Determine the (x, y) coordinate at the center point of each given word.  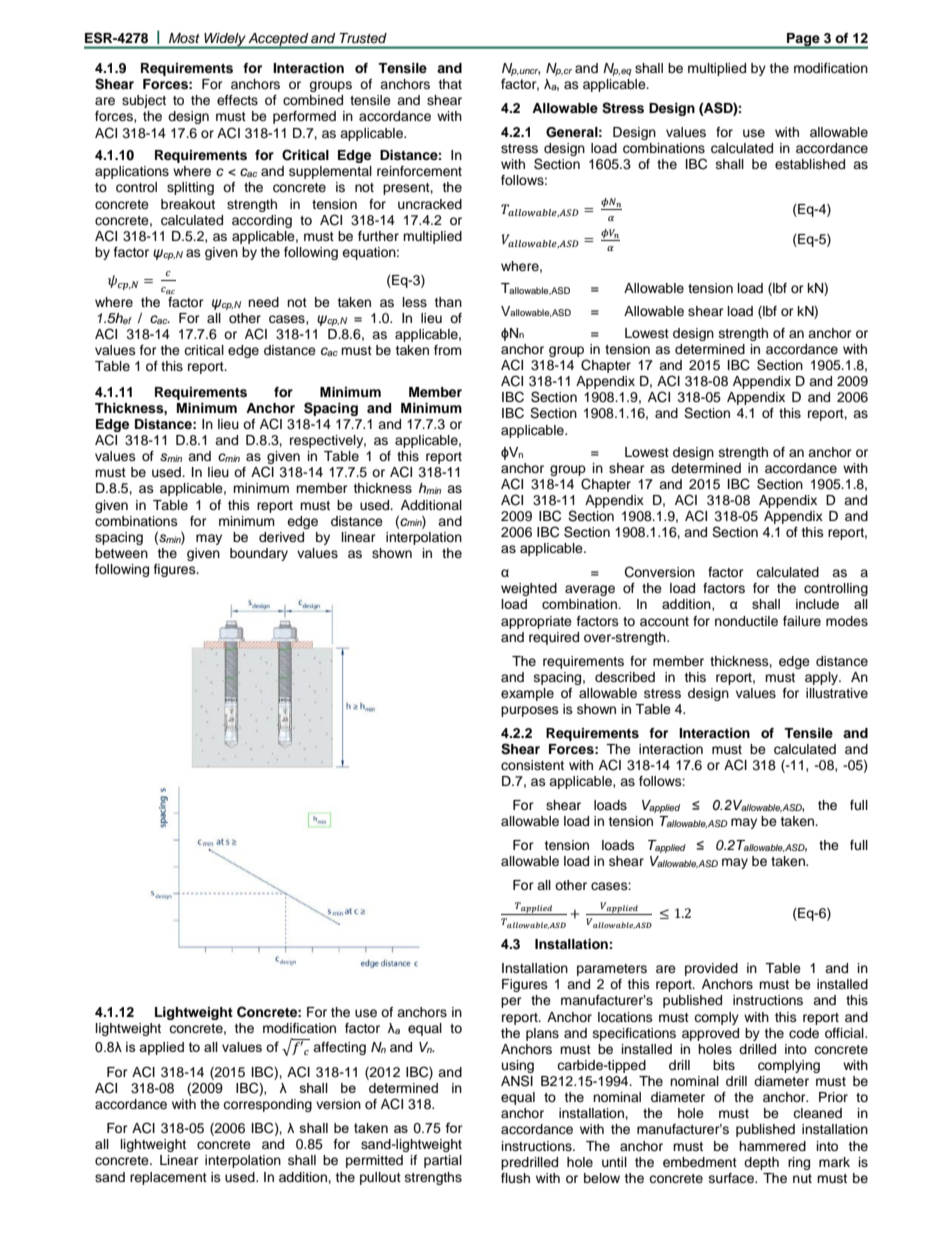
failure (802, 621)
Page (803, 40)
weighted (529, 589)
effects (237, 100)
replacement (168, 1178)
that (450, 84)
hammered (772, 1146)
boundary (259, 554)
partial (443, 1161)
